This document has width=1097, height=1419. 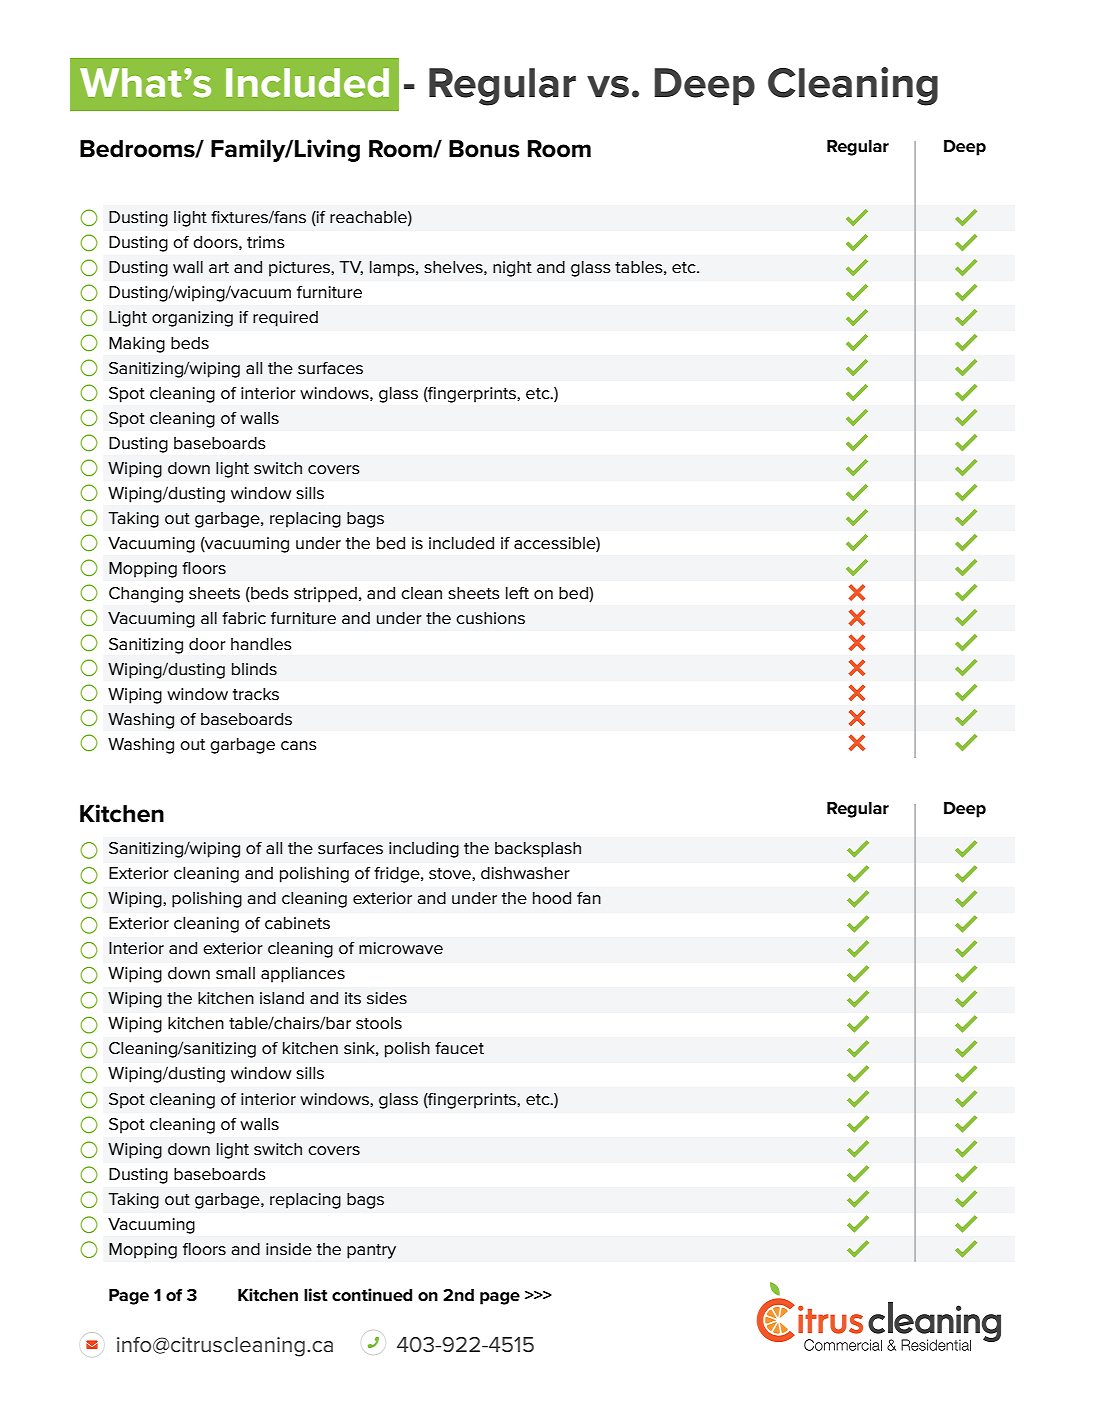 I want to click on pictures, so click(x=300, y=269).
